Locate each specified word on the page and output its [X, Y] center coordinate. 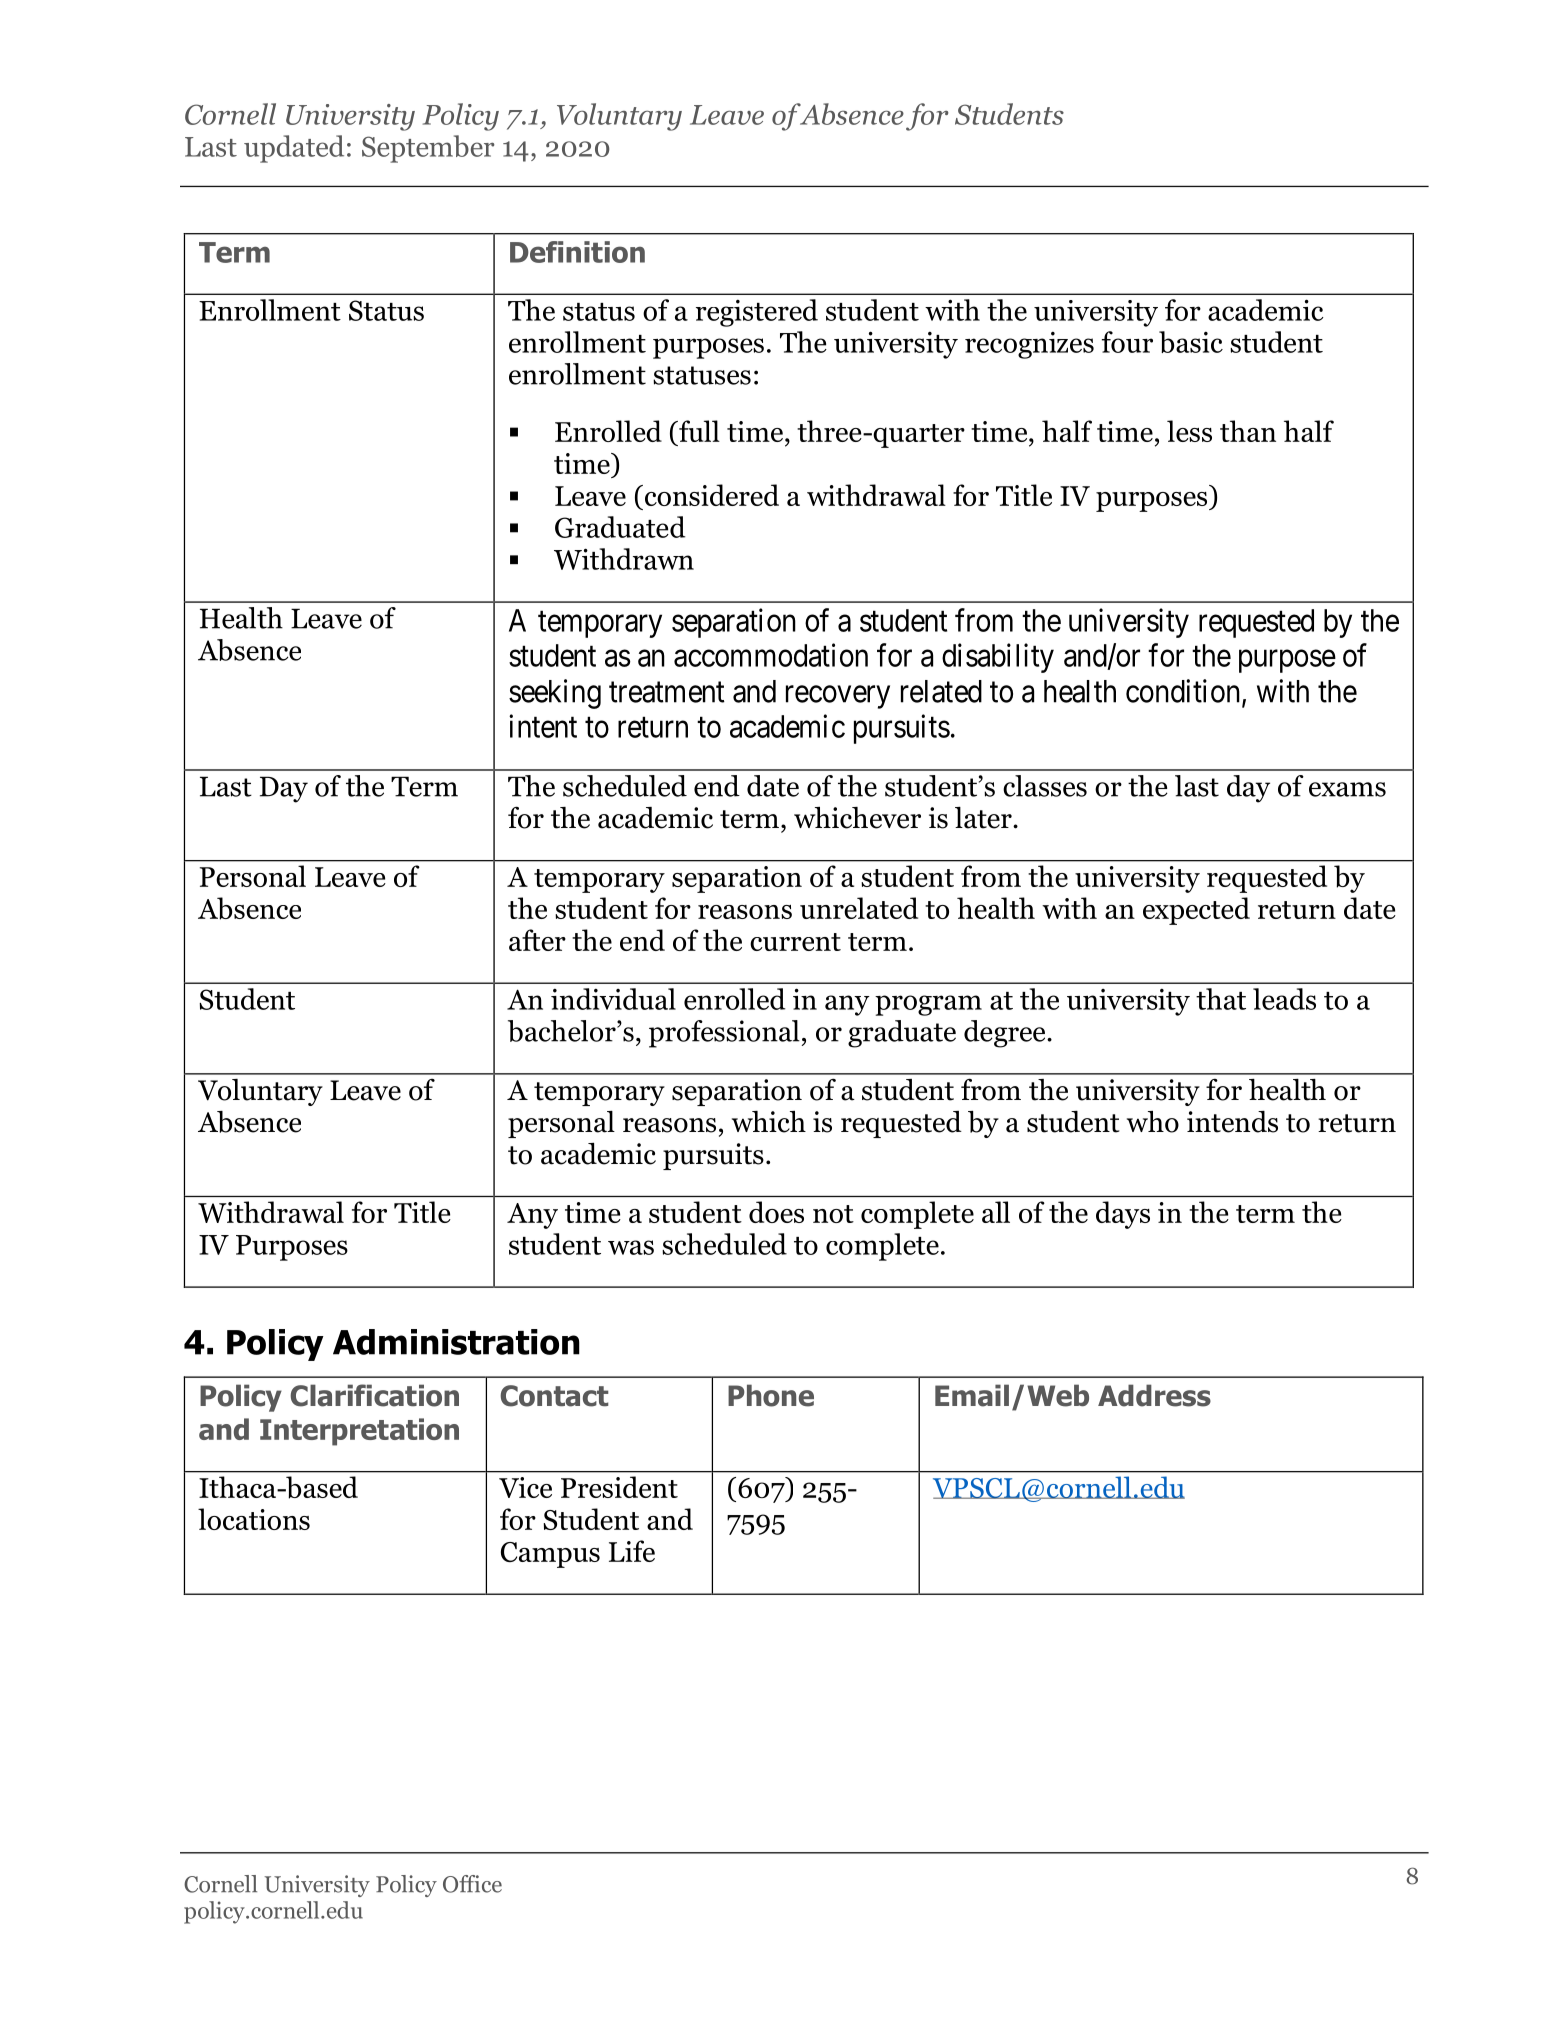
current [795, 942]
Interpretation [359, 1432]
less [1189, 431]
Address [1154, 1395]
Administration [456, 1342]
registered [757, 313]
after [537, 940]
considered [710, 495]
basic [1191, 342]
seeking [555, 694]
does [776, 1212]
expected [1196, 911]
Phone [771, 1395]
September [428, 149]
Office [472, 1884]
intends [1232, 1122]
